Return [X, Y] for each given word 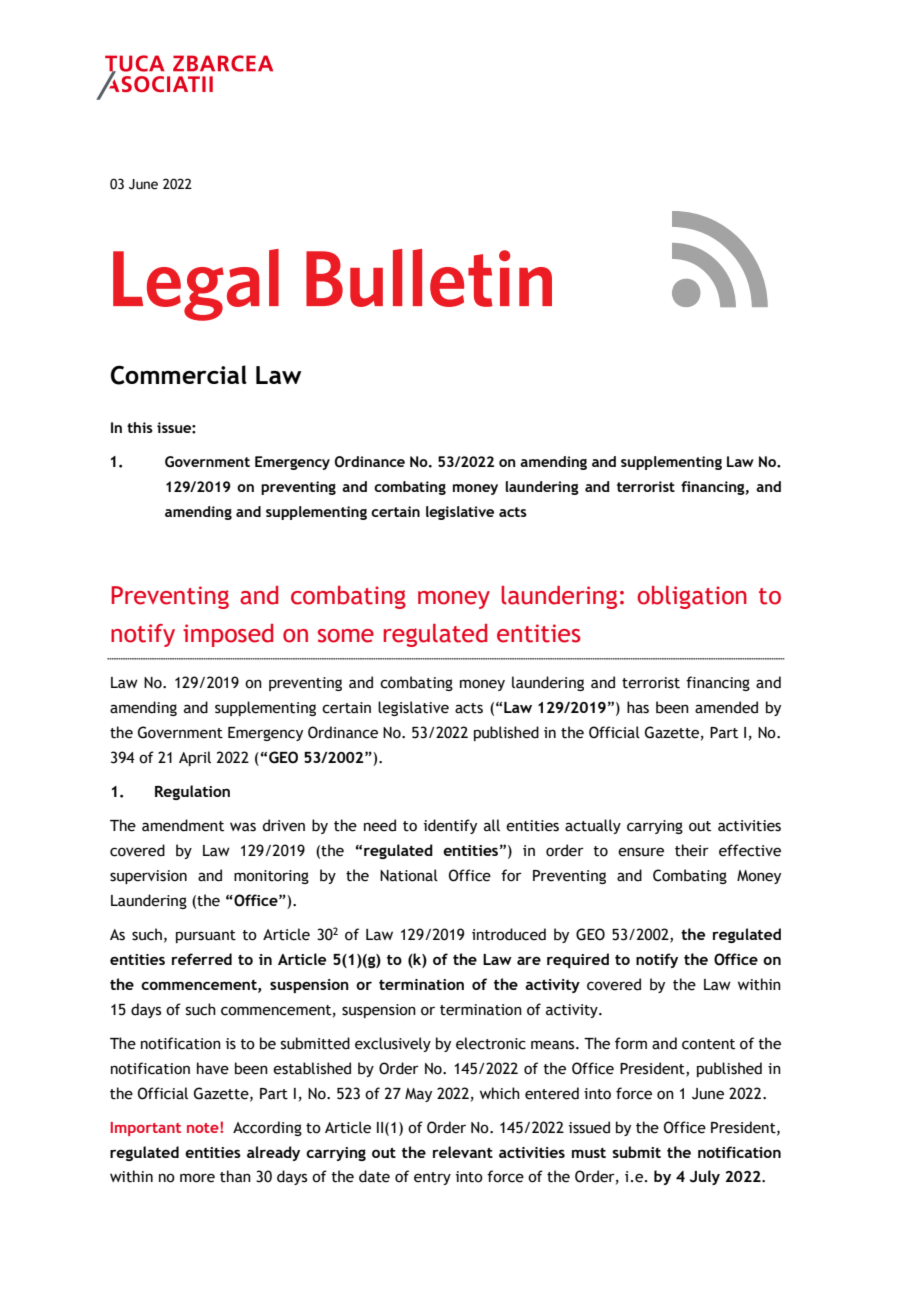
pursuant [206, 936]
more [197, 1178]
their [692, 850]
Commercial [179, 375]
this [140, 427]
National [409, 875]
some [346, 636]
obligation [692, 597]
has [638, 707]
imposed [228, 635]
